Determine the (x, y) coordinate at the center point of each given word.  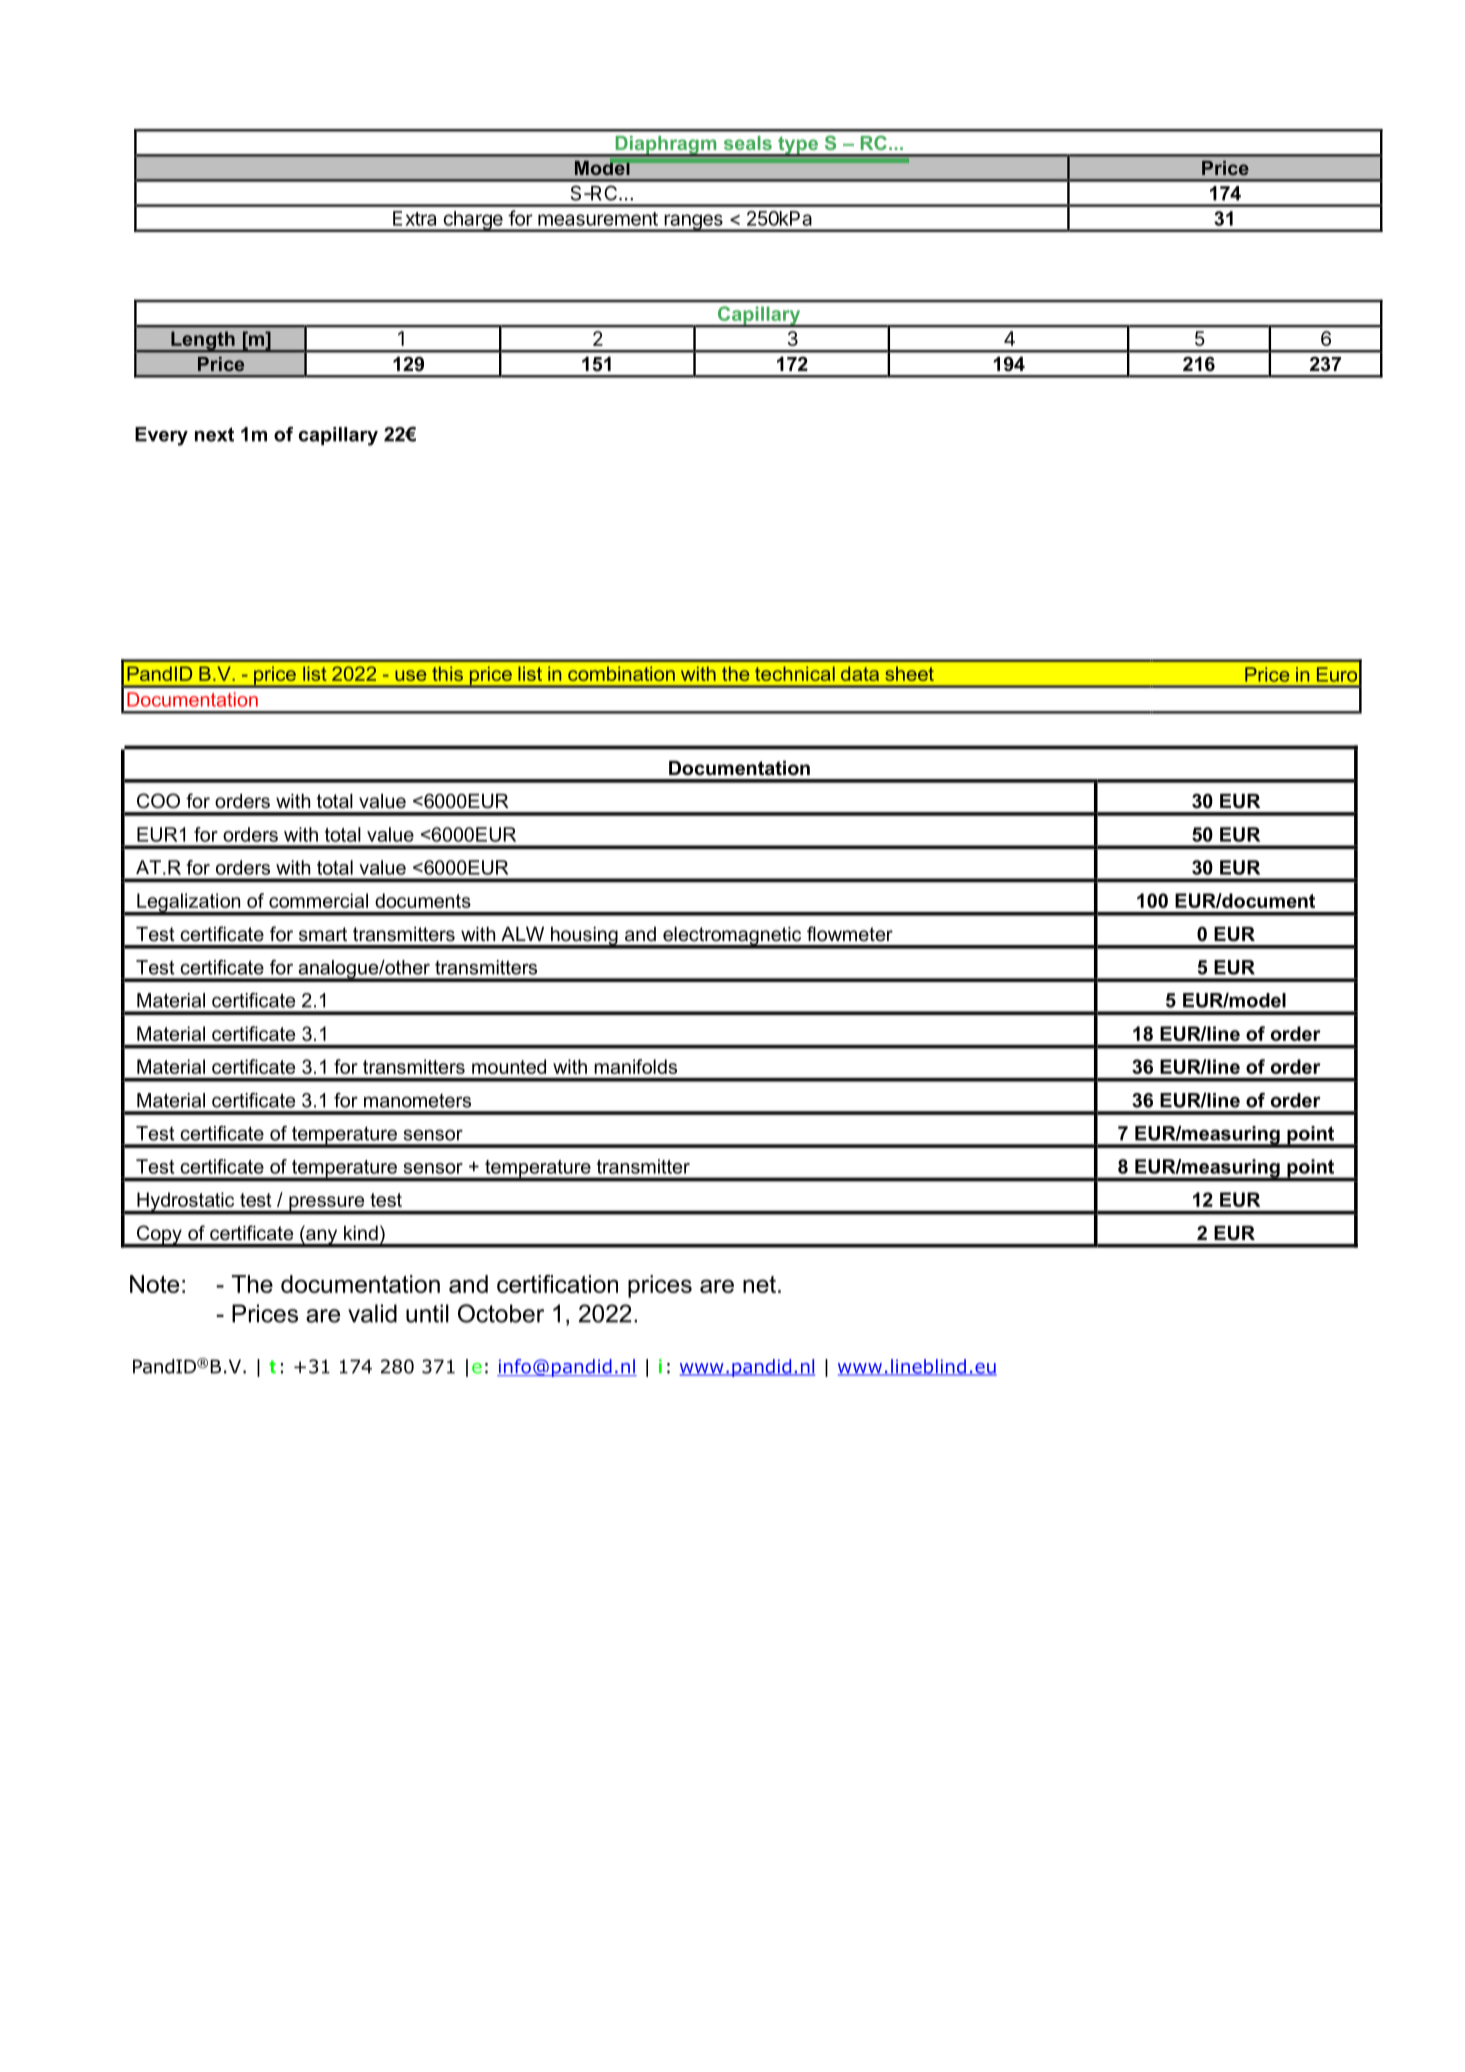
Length (203, 341)
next (214, 434)
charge (473, 221)
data (860, 673)
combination (621, 673)
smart (323, 934)
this (447, 673)
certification (557, 1284)
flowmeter (850, 934)
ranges (693, 223)
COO (158, 801)
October (501, 1313)
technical (795, 673)
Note (154, 1284)
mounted (509, 1066)
